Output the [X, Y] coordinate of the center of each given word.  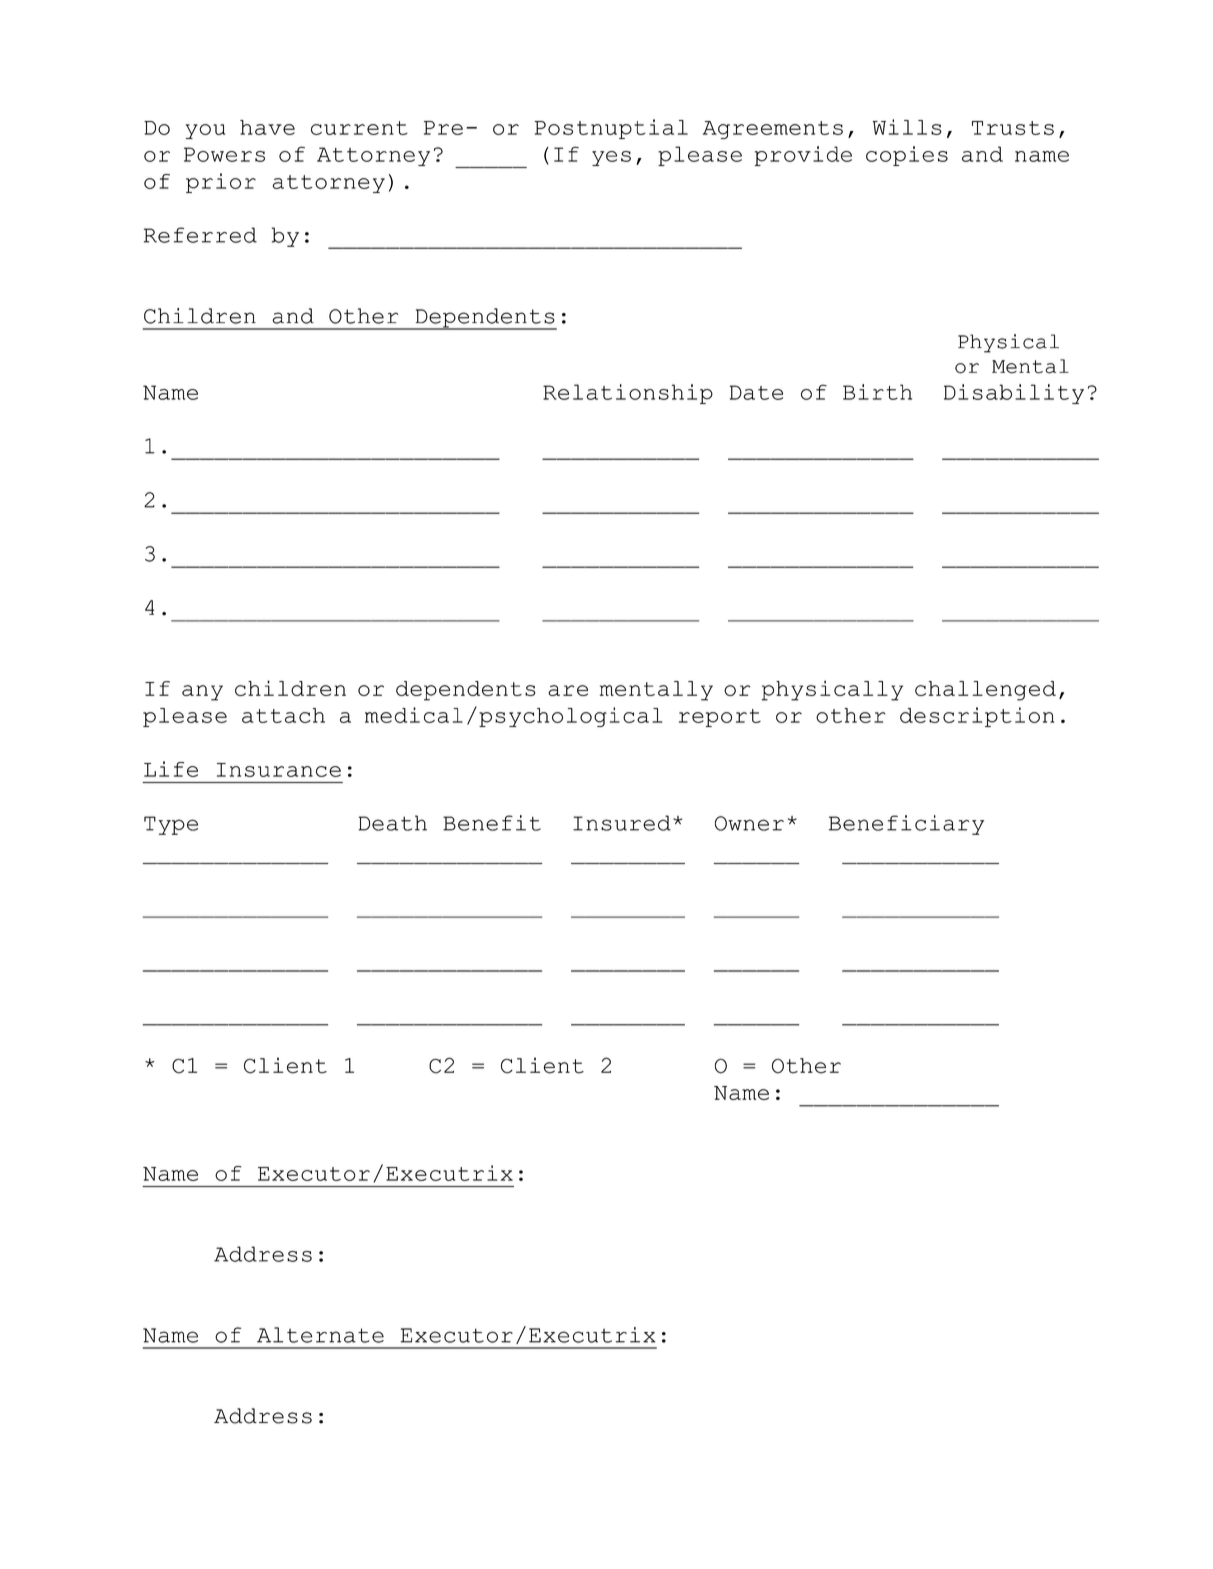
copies [907, 156]
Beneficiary [906, 825]
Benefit [492, 823]
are [568, 690]
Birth [877, 392]
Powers [224, 154]
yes [611, 158]
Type [171, 825]
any [202, 693]
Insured [622, 823]
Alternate [320, 1335]
